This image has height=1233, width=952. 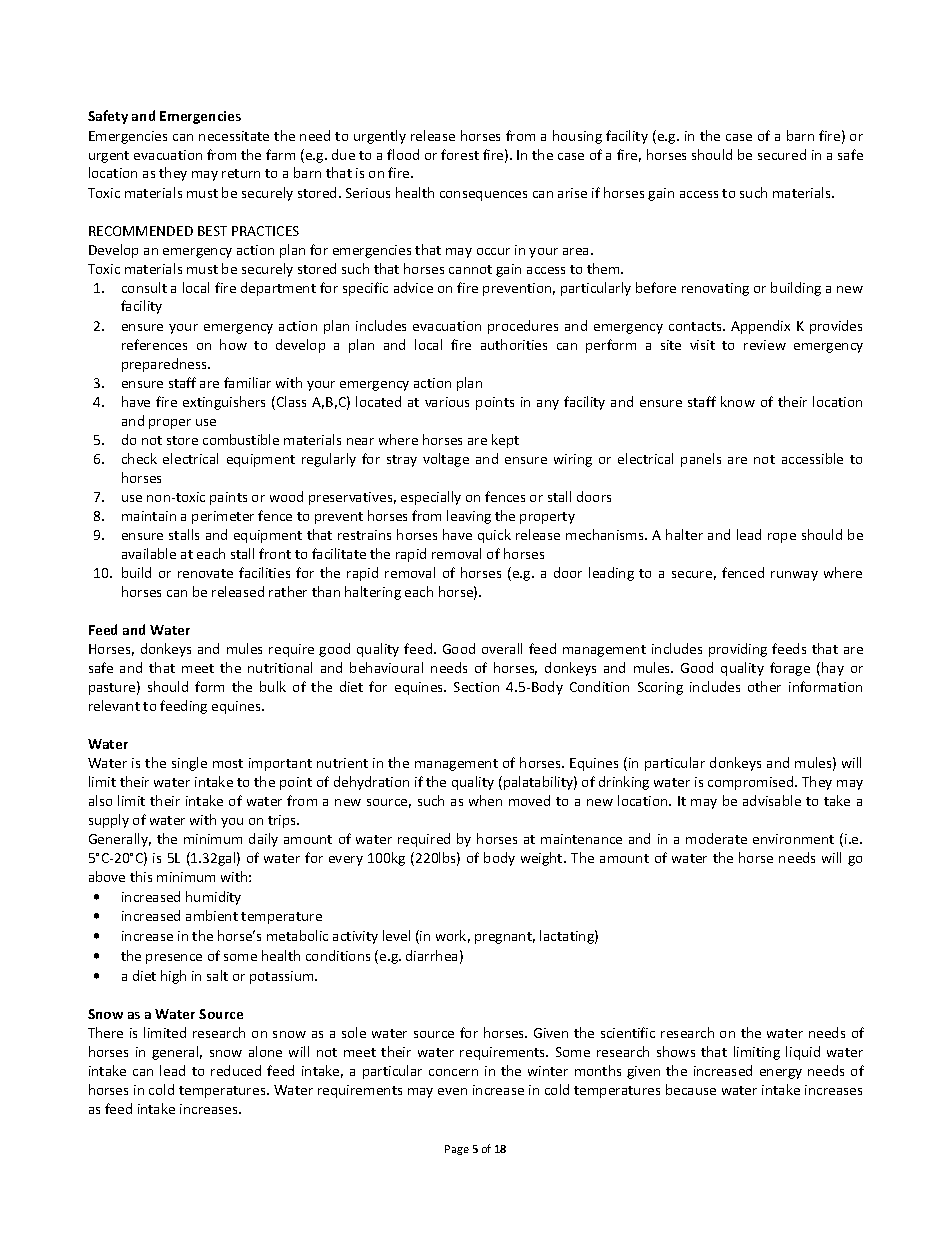 What do you see at coordinates (460, 154) in the image?
I see `forest` at bounding box center [460, 154].
